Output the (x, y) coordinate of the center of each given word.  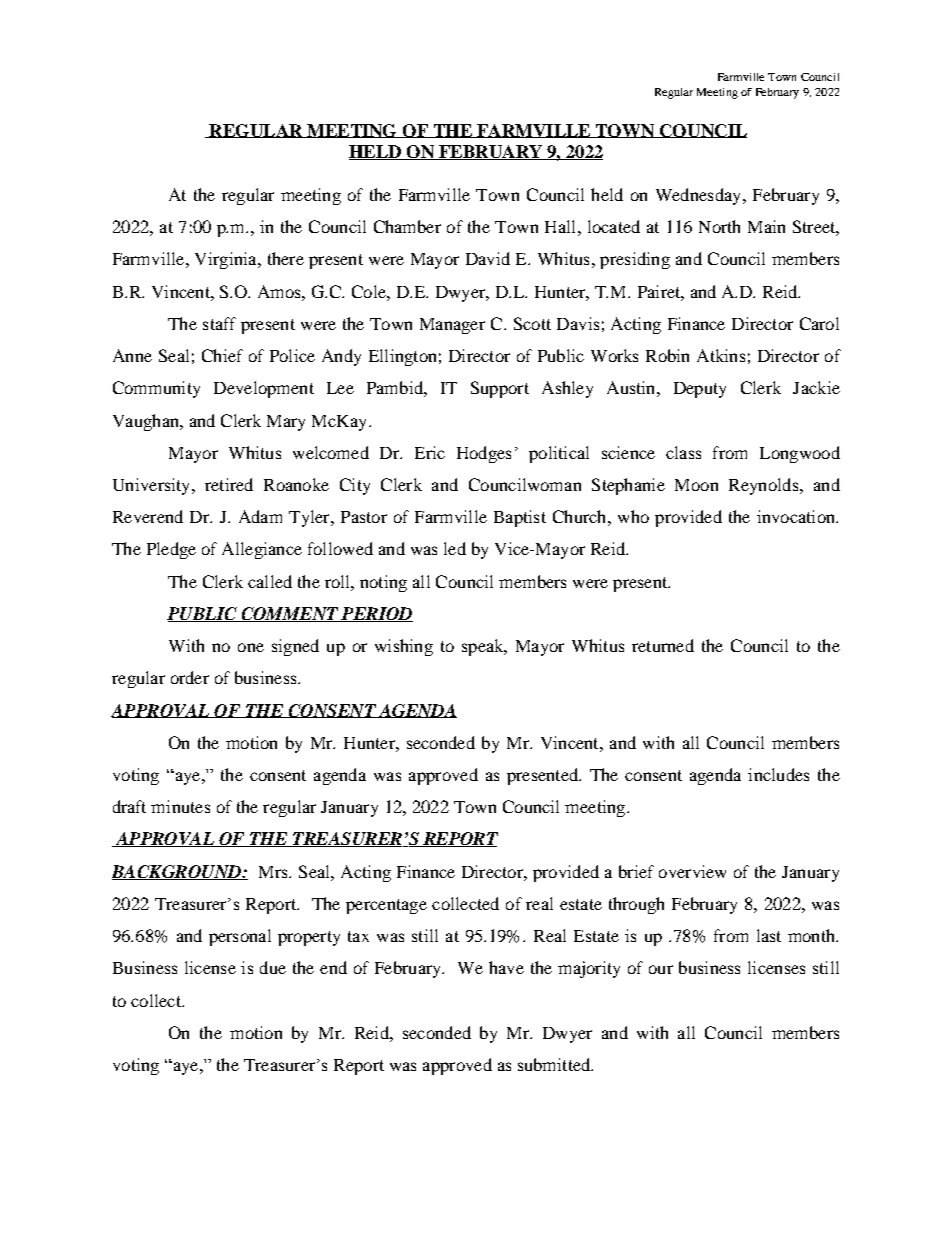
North (719, 226)
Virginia (227, 260)
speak (484, 647)
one (251, 647)
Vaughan (147, 422)
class (683, 452)
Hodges (484, 454)
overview (692, 871)
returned (663, 645)
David (488, 258)
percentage (386, 906)
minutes (180, 806)
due (273, 967)
